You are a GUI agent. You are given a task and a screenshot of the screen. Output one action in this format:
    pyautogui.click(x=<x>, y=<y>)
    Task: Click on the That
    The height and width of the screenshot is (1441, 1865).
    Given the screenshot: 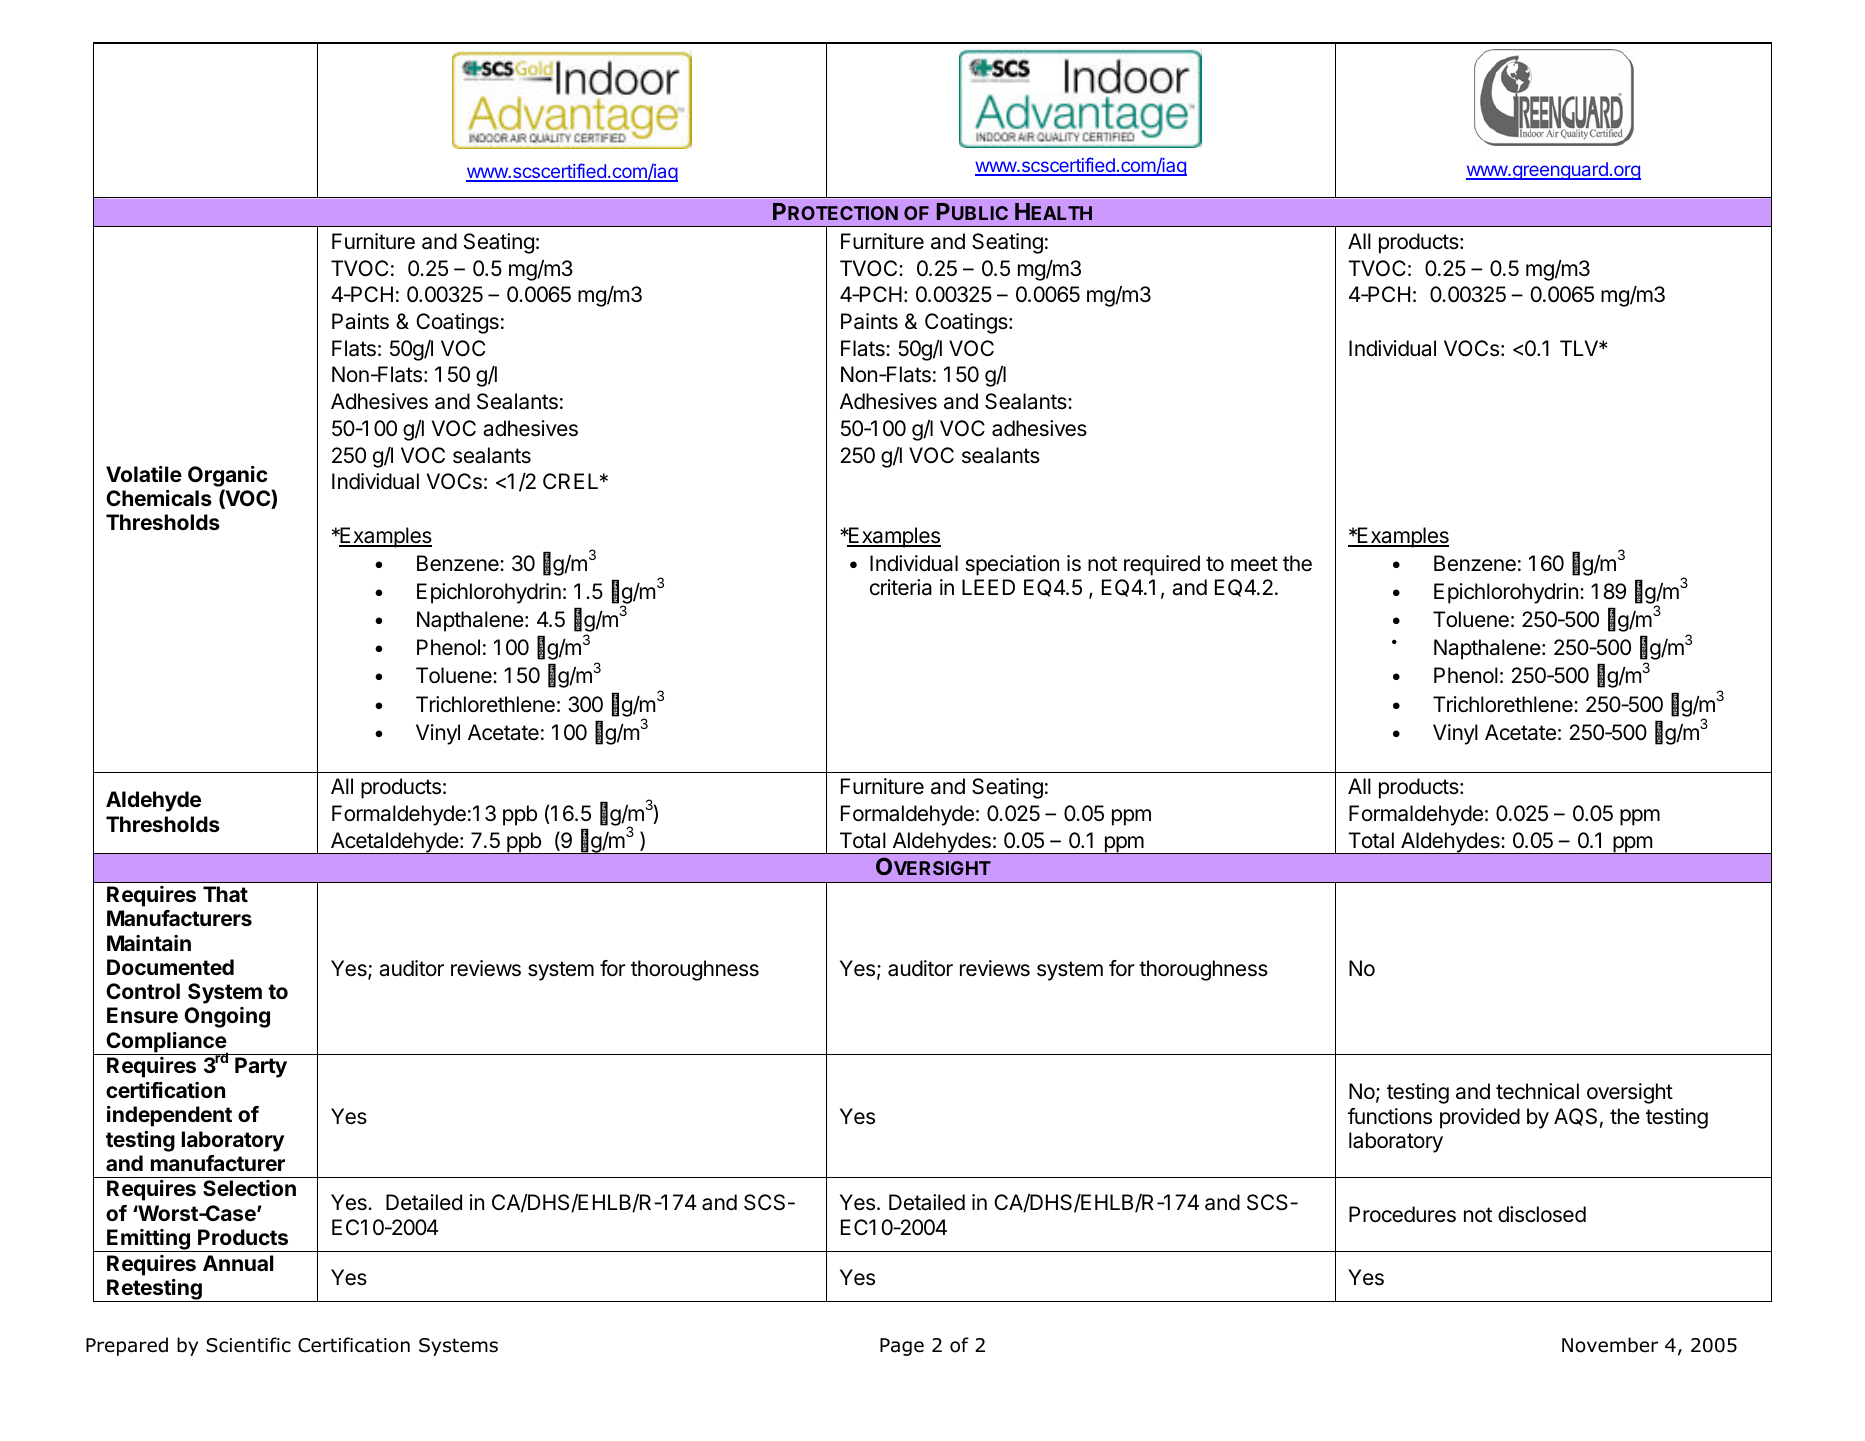 What is the action you would take?
    pyautogui.click(x=225, y=894)
